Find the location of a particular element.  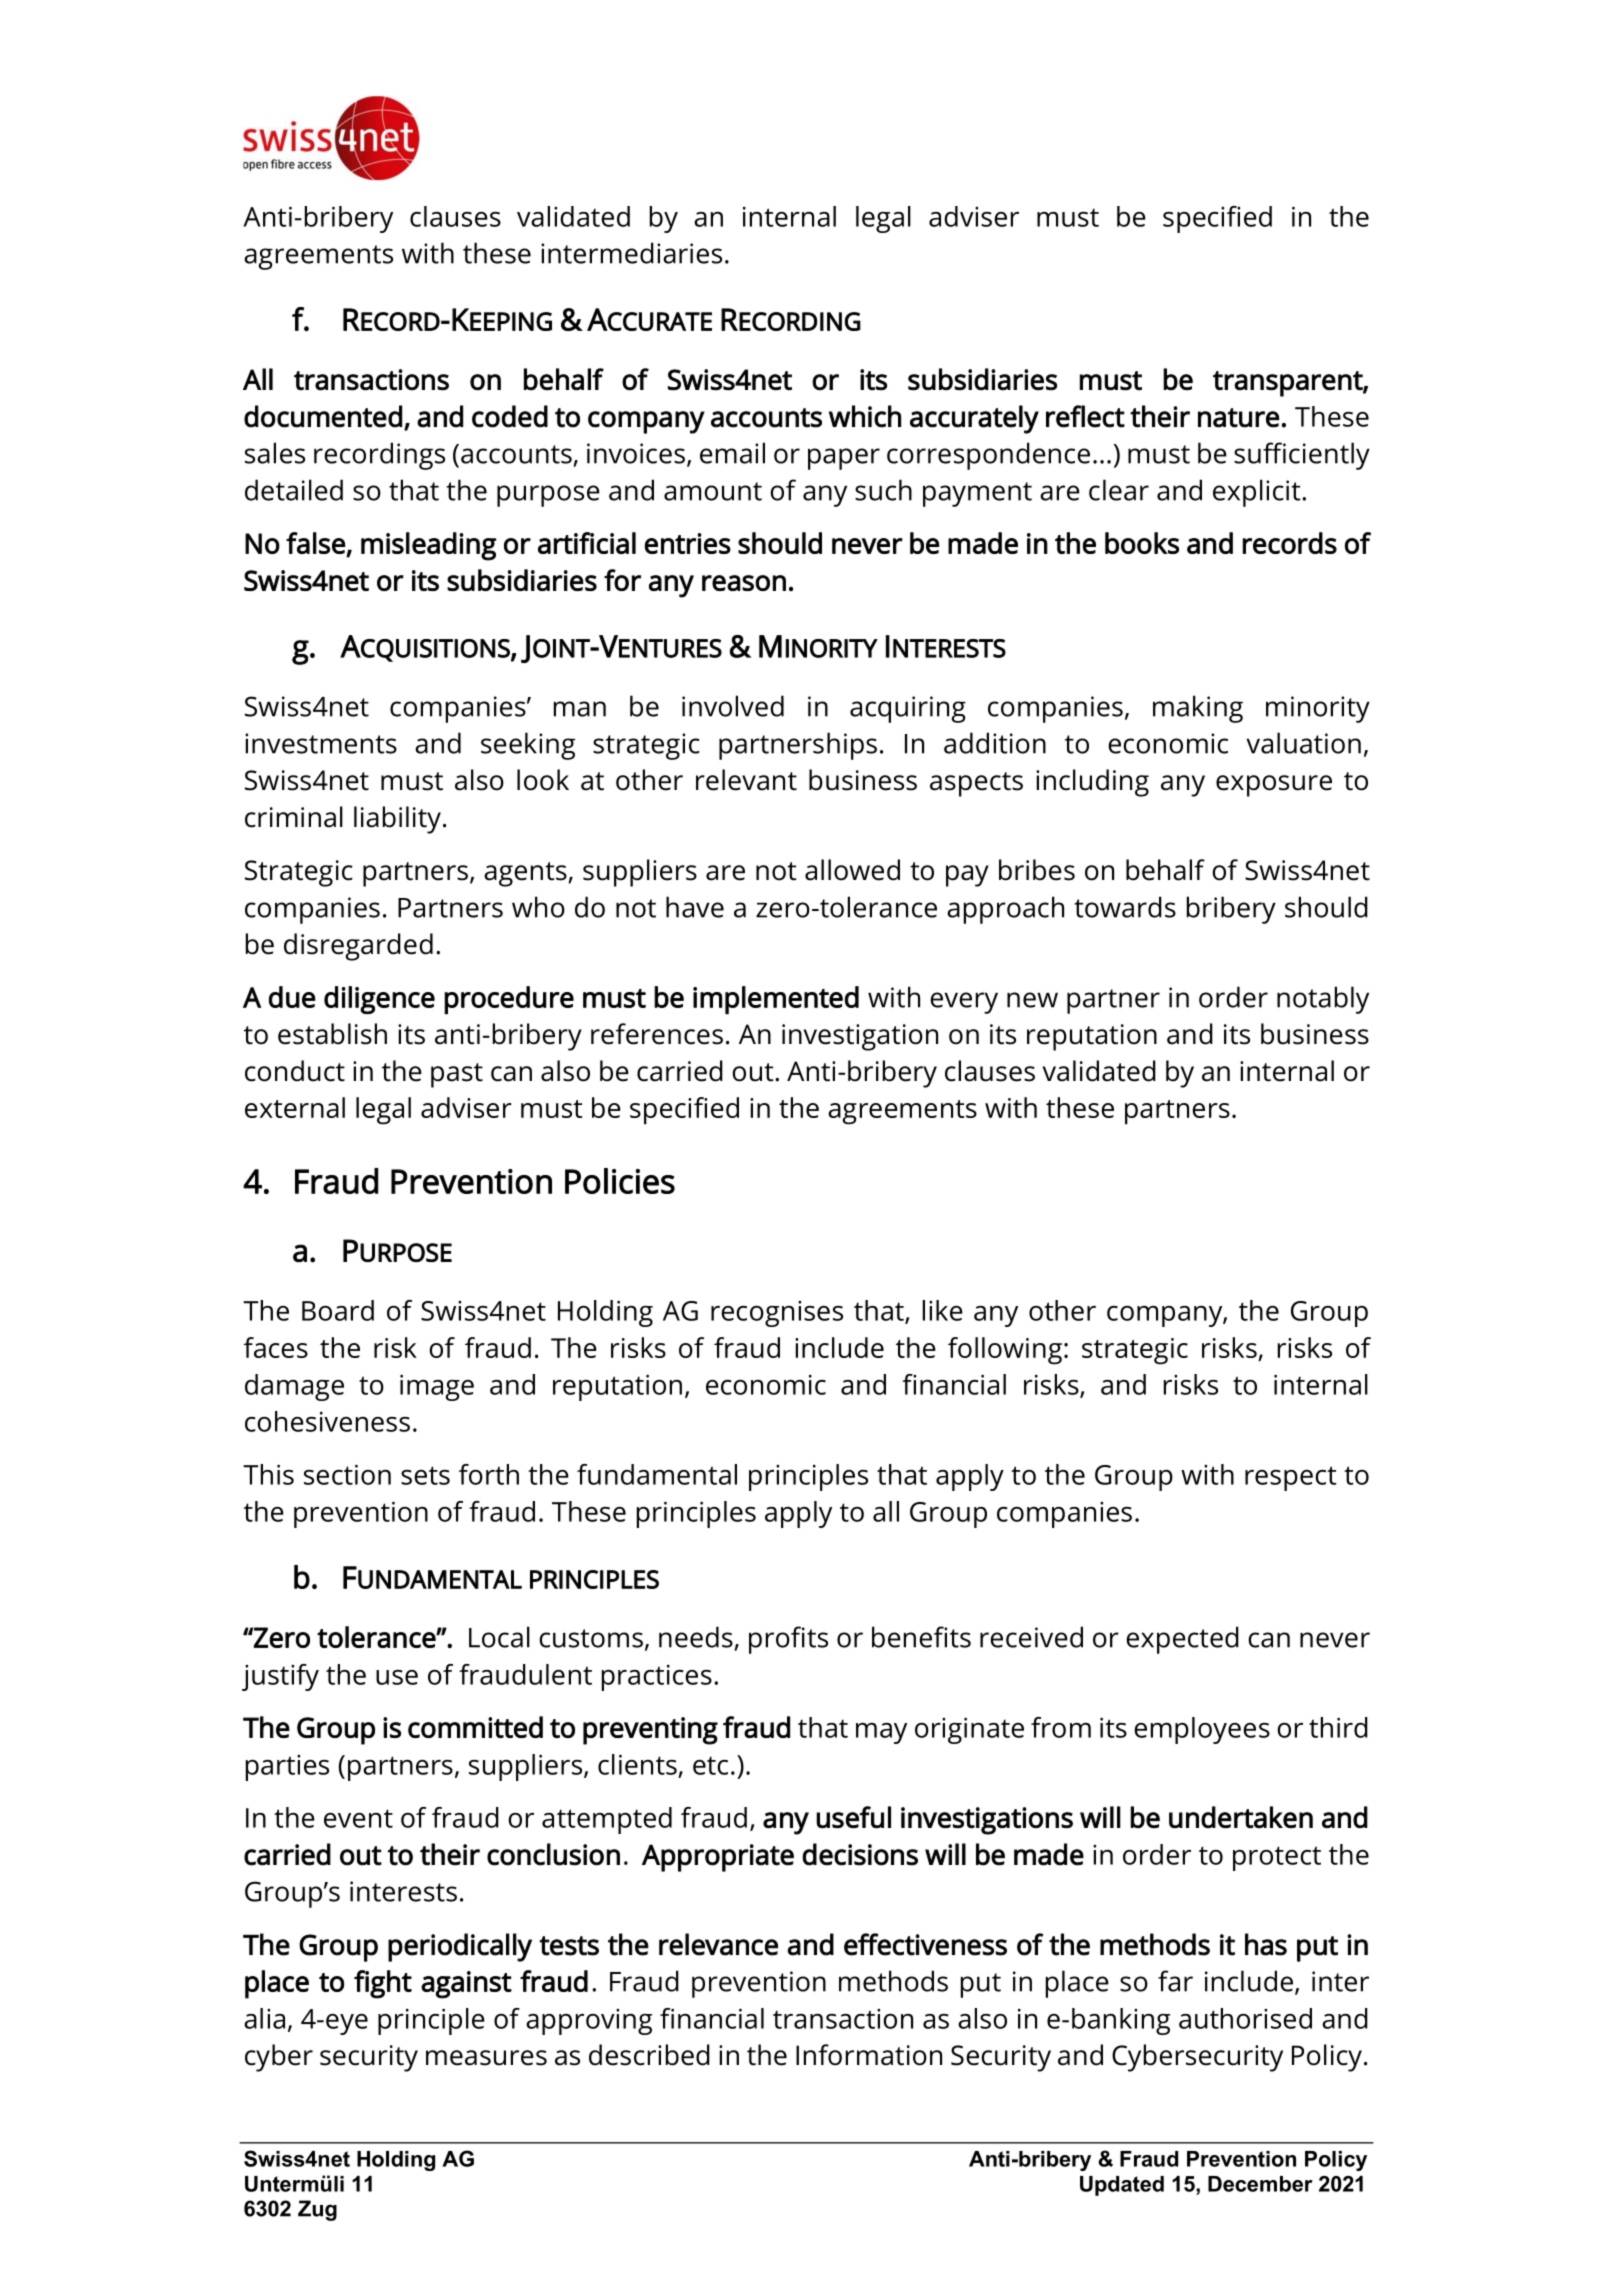

explicit is located at coordinates (1258, 493).
